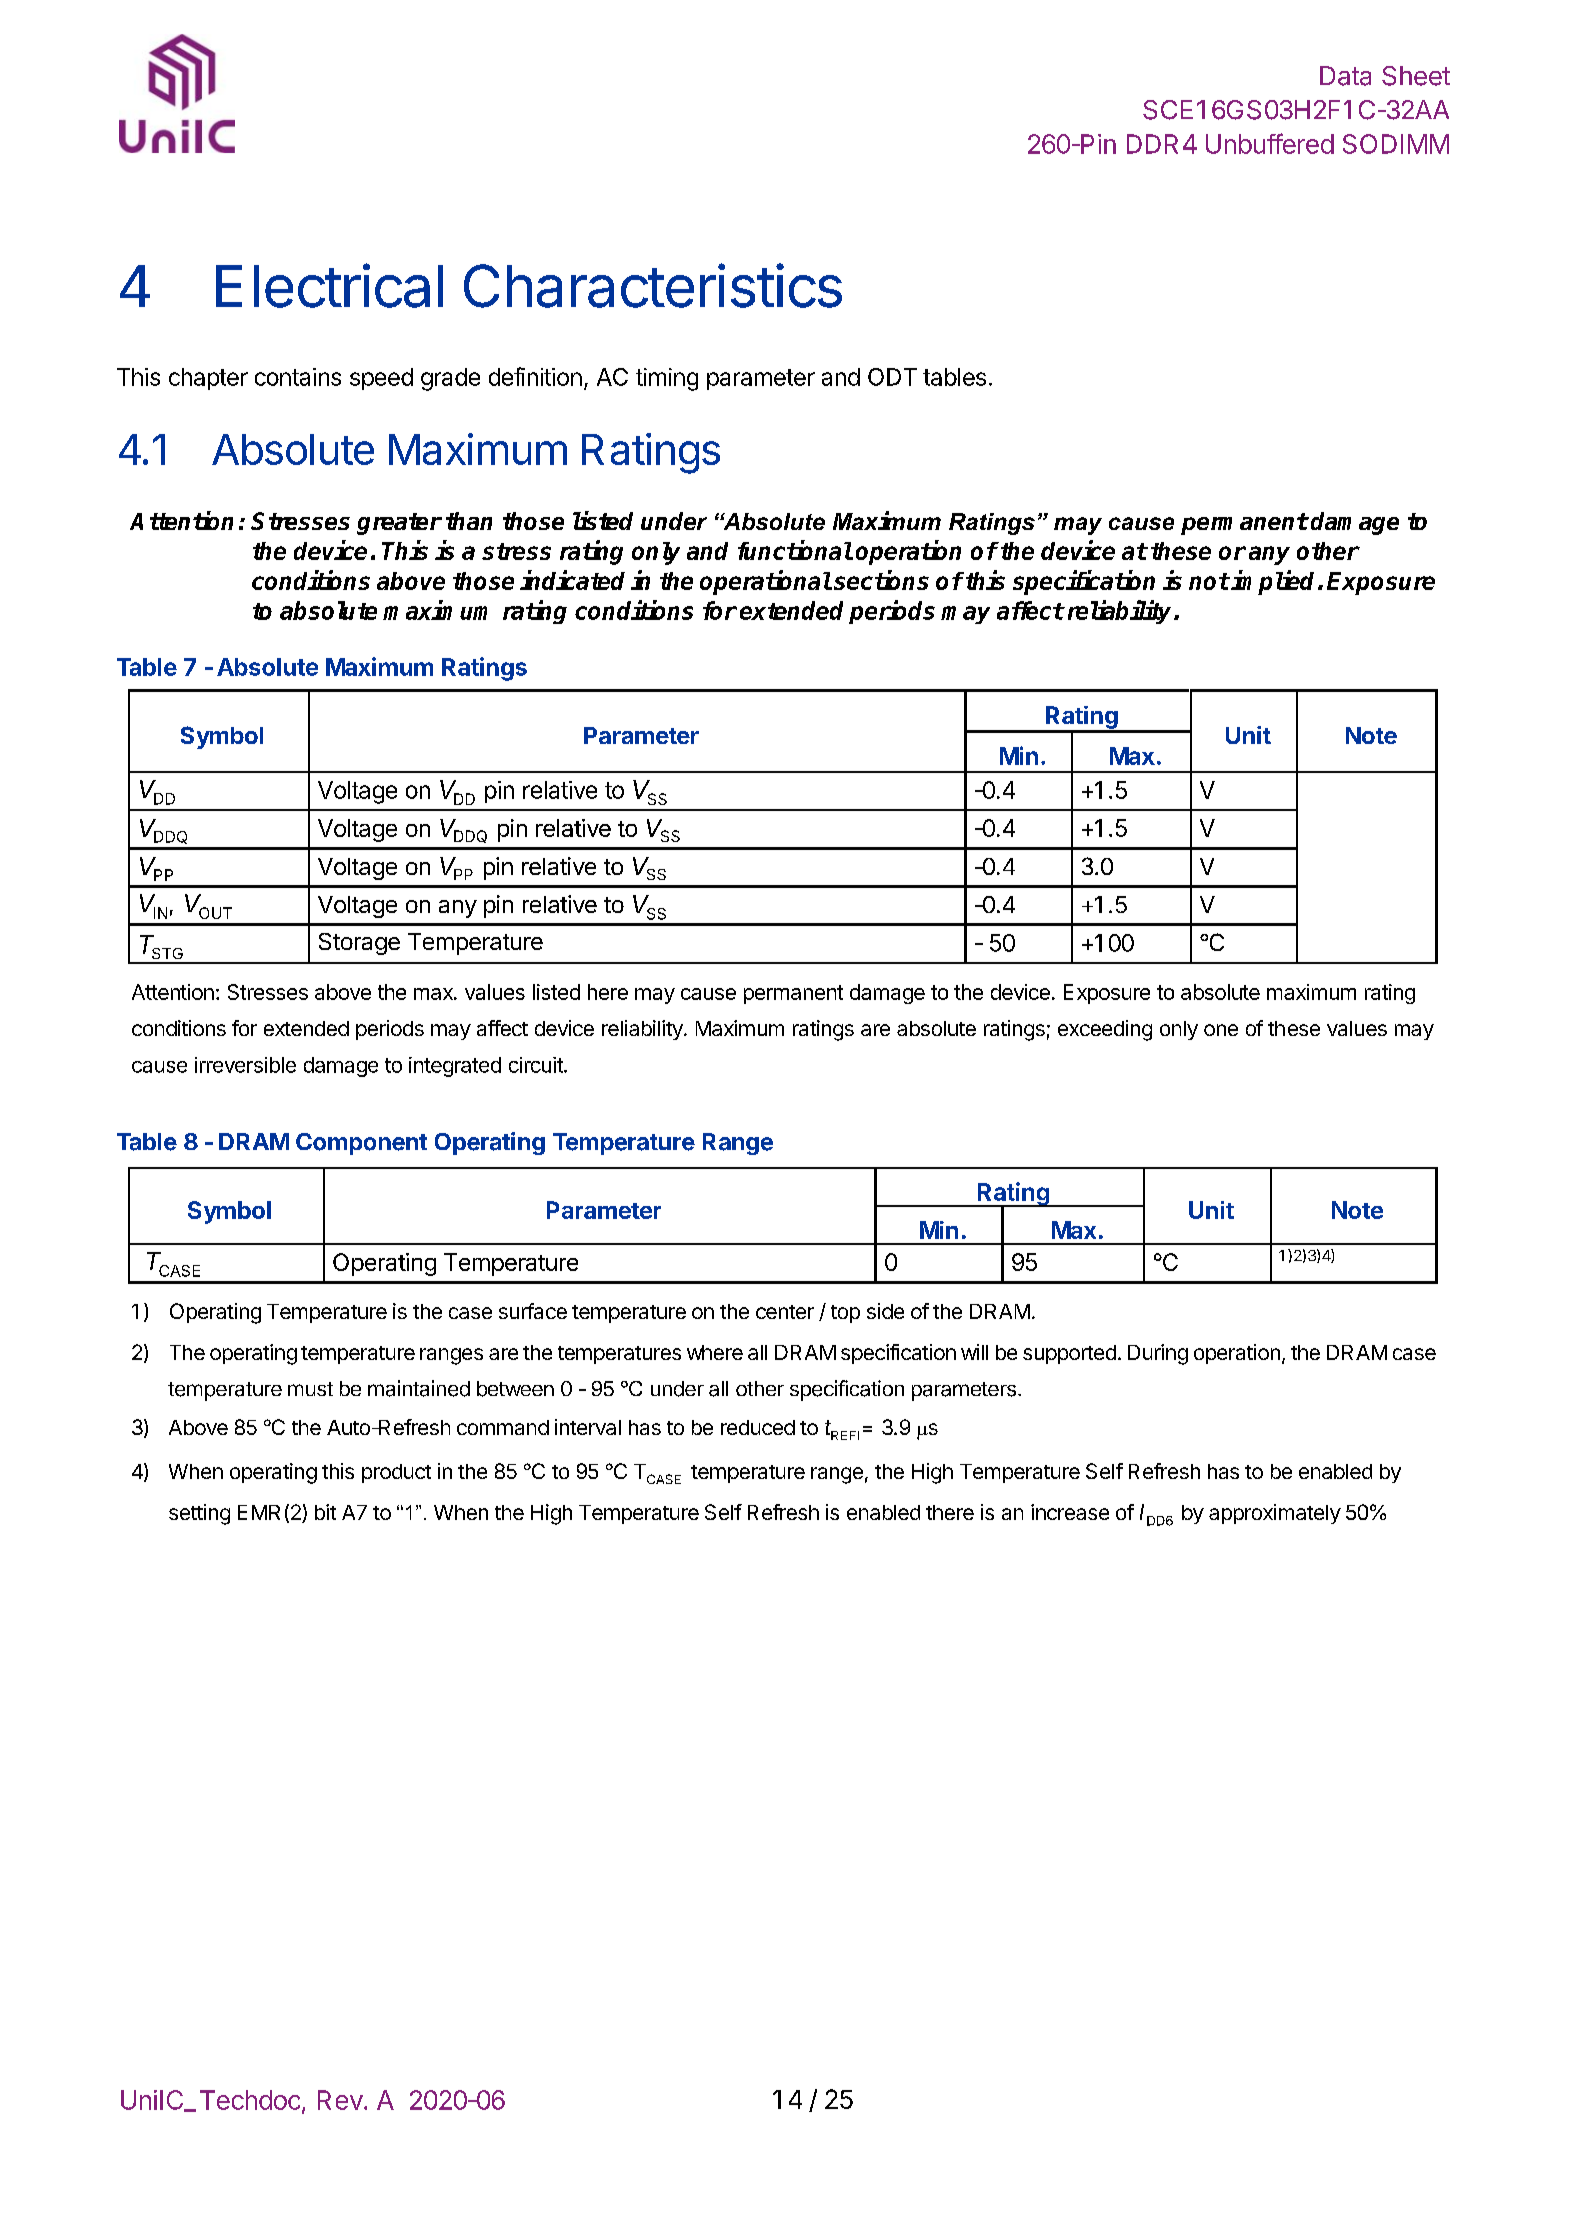  I want to click on implied, so click(1275, 582).
